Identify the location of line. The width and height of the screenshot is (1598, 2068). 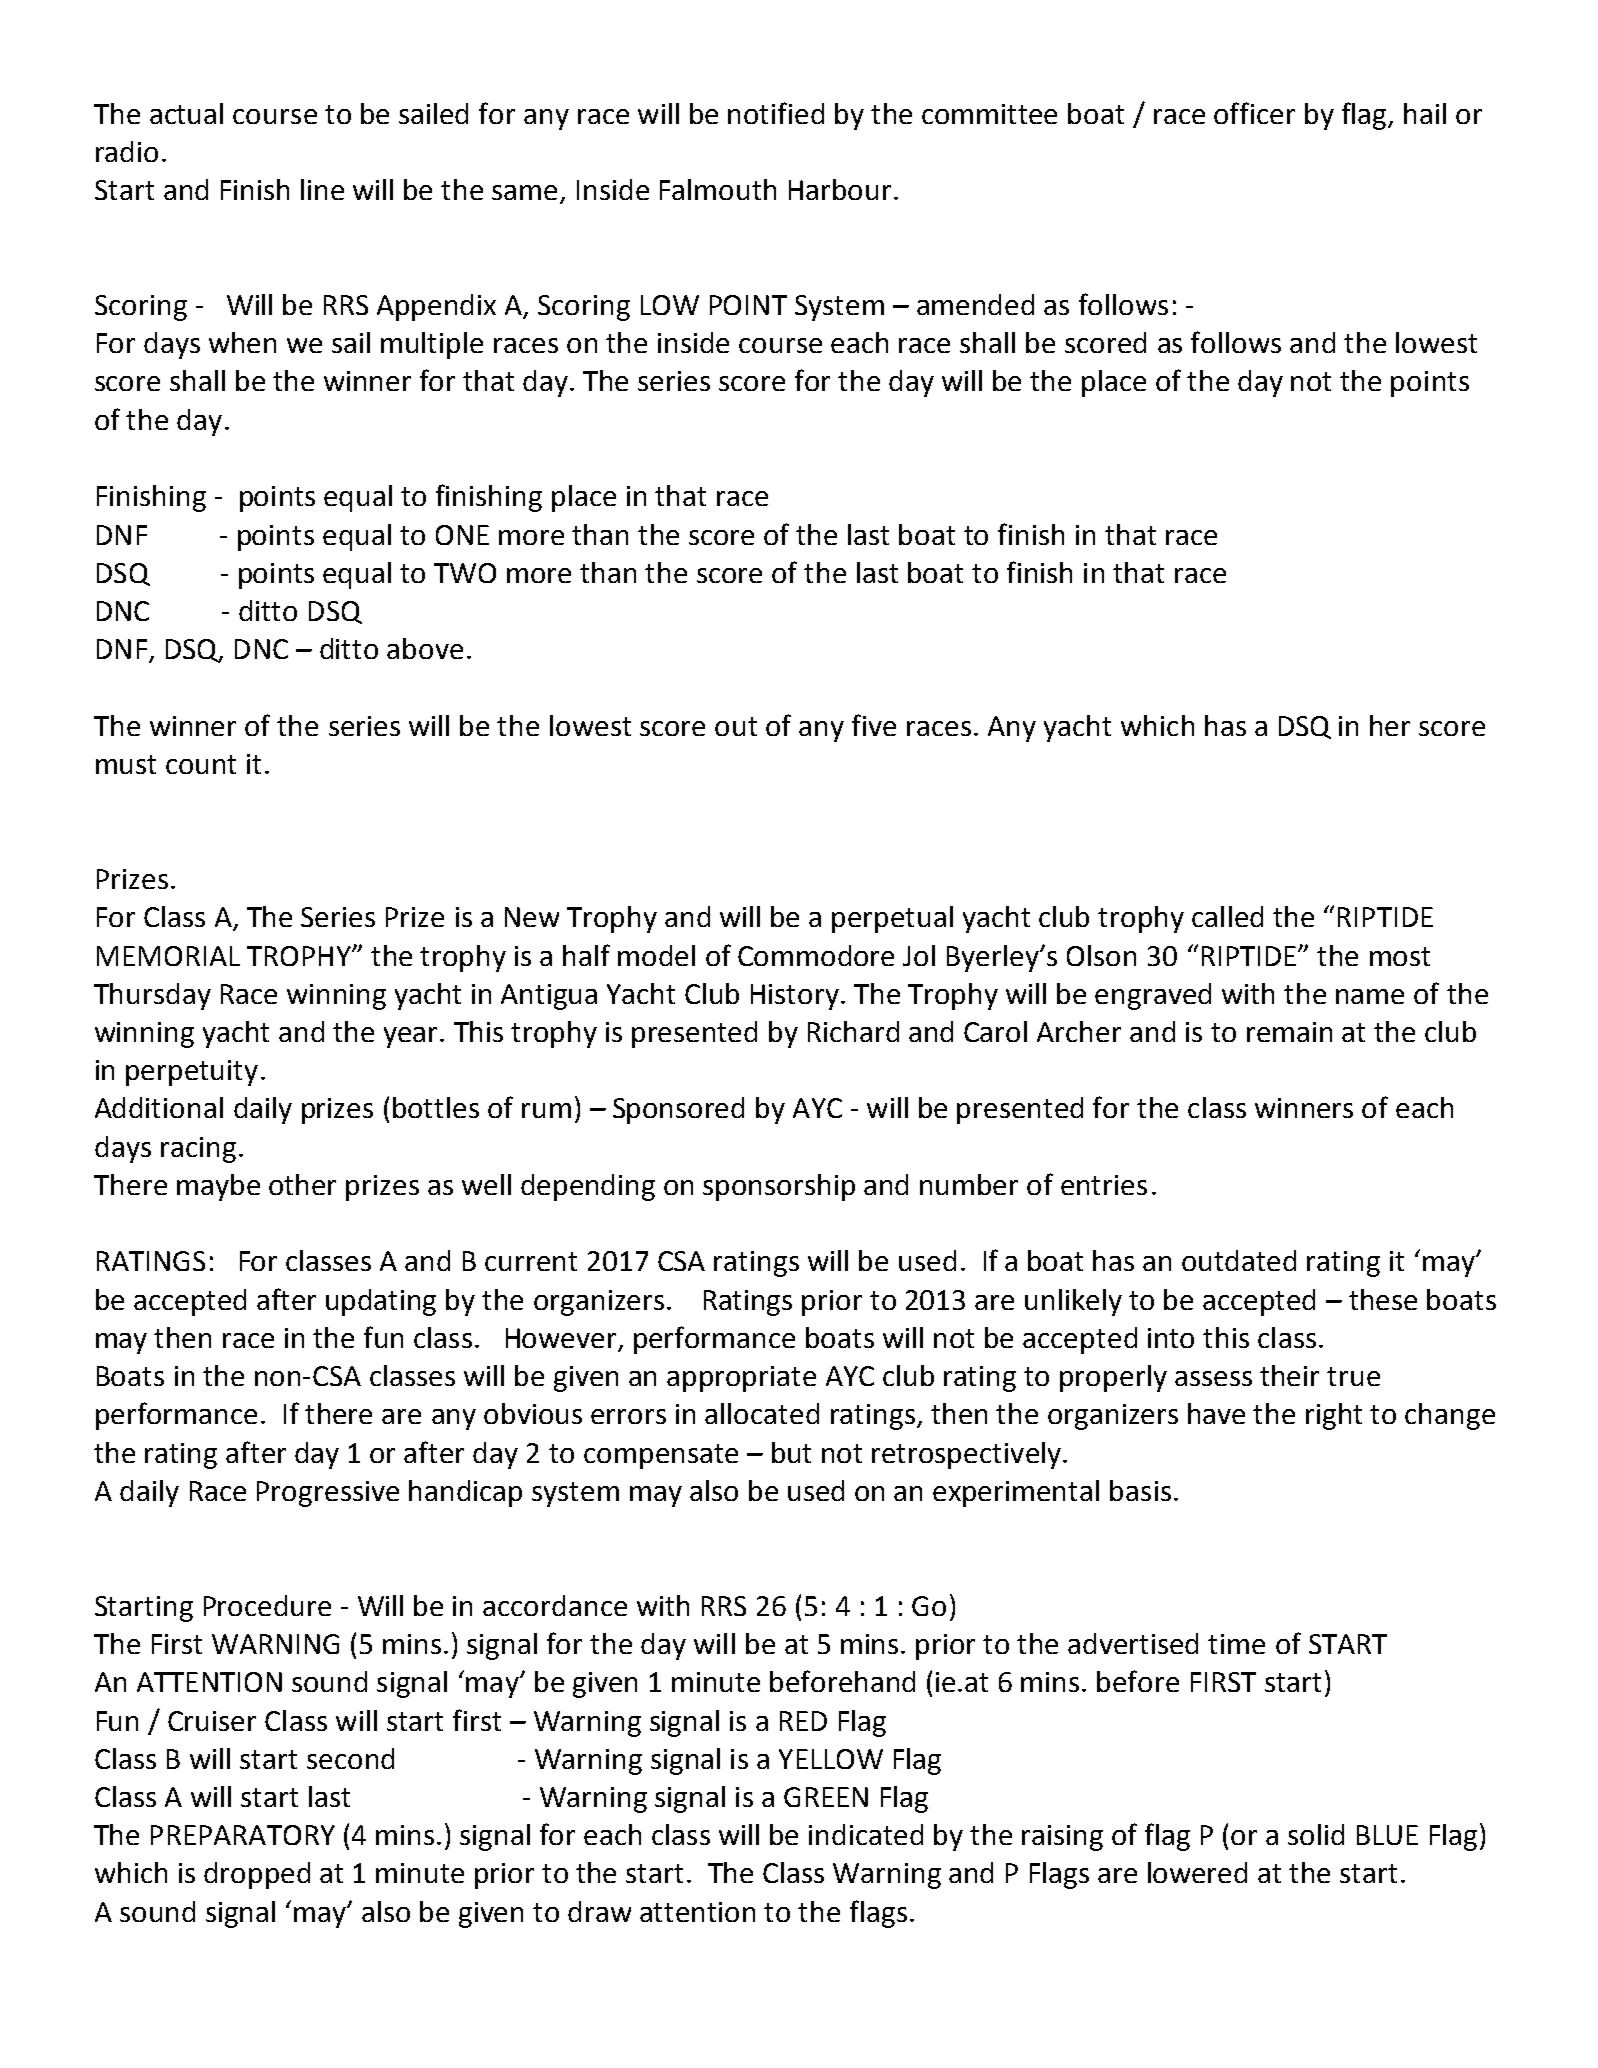
(322, 189).
